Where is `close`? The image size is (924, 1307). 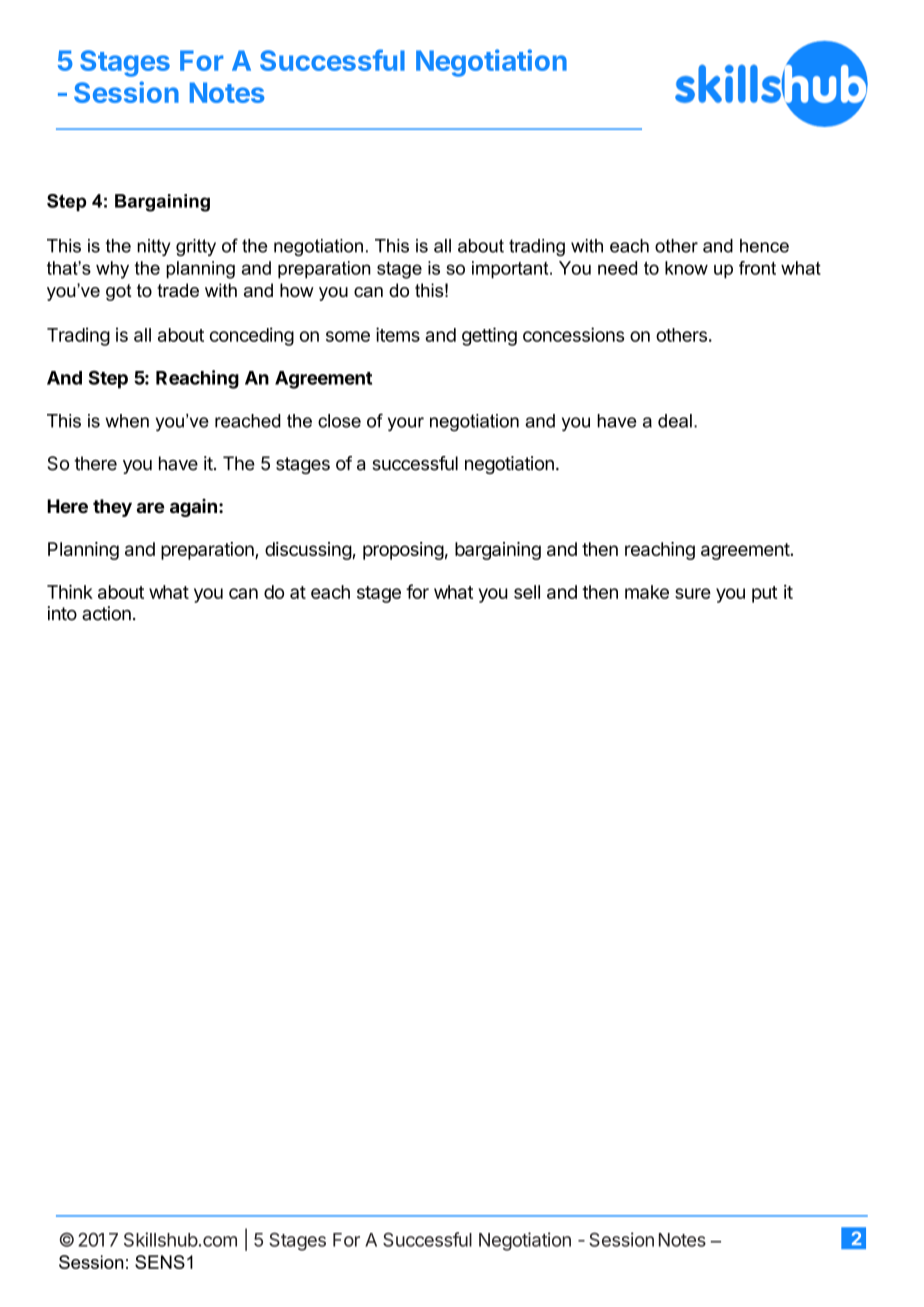 close is located at coordinates (339, 421).
